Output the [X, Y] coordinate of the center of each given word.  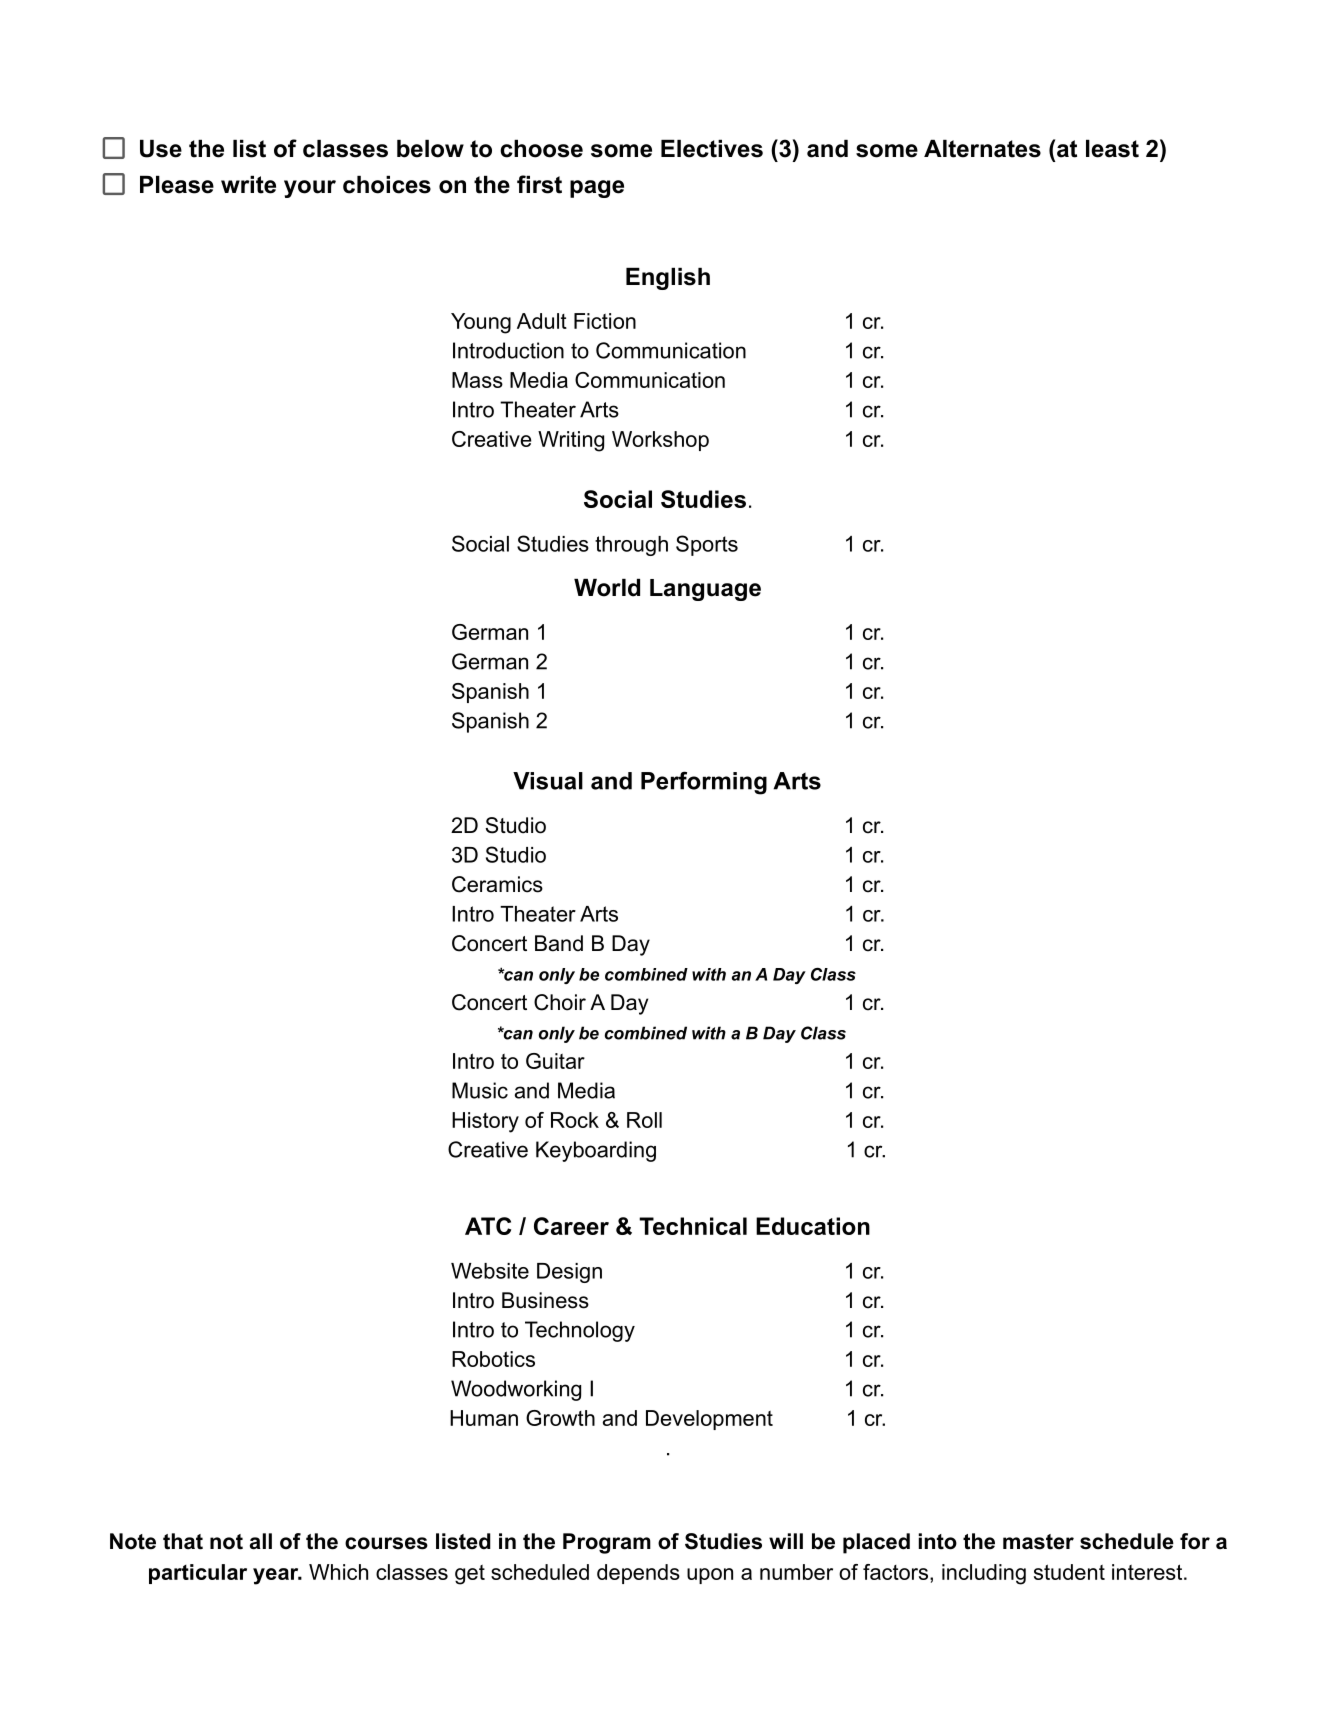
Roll [644, 1120]
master [1038, 1542]
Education [813, 1226]
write [248, 185]
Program [607, 1543]
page [597, 189]
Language [705, 590]
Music [480, 1090]
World [607, 588]
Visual [548, 781]
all [261, 1541]
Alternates [982, 149]
